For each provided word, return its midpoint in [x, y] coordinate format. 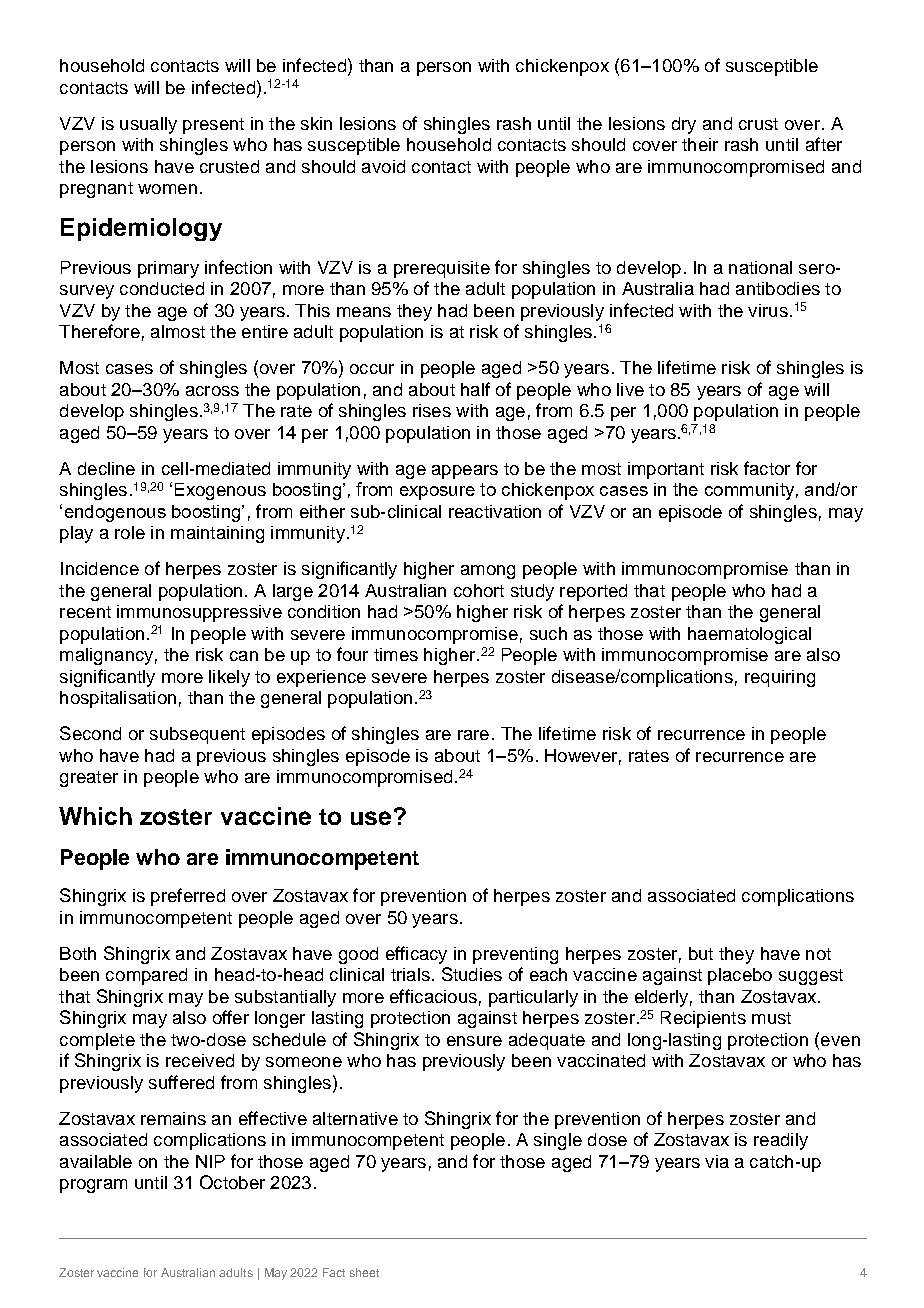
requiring [780, 678]
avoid [383, 166]
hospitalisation [118, 699]
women [167, 189]
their [700, 144]
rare [473, 735]
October [232, 1182]
